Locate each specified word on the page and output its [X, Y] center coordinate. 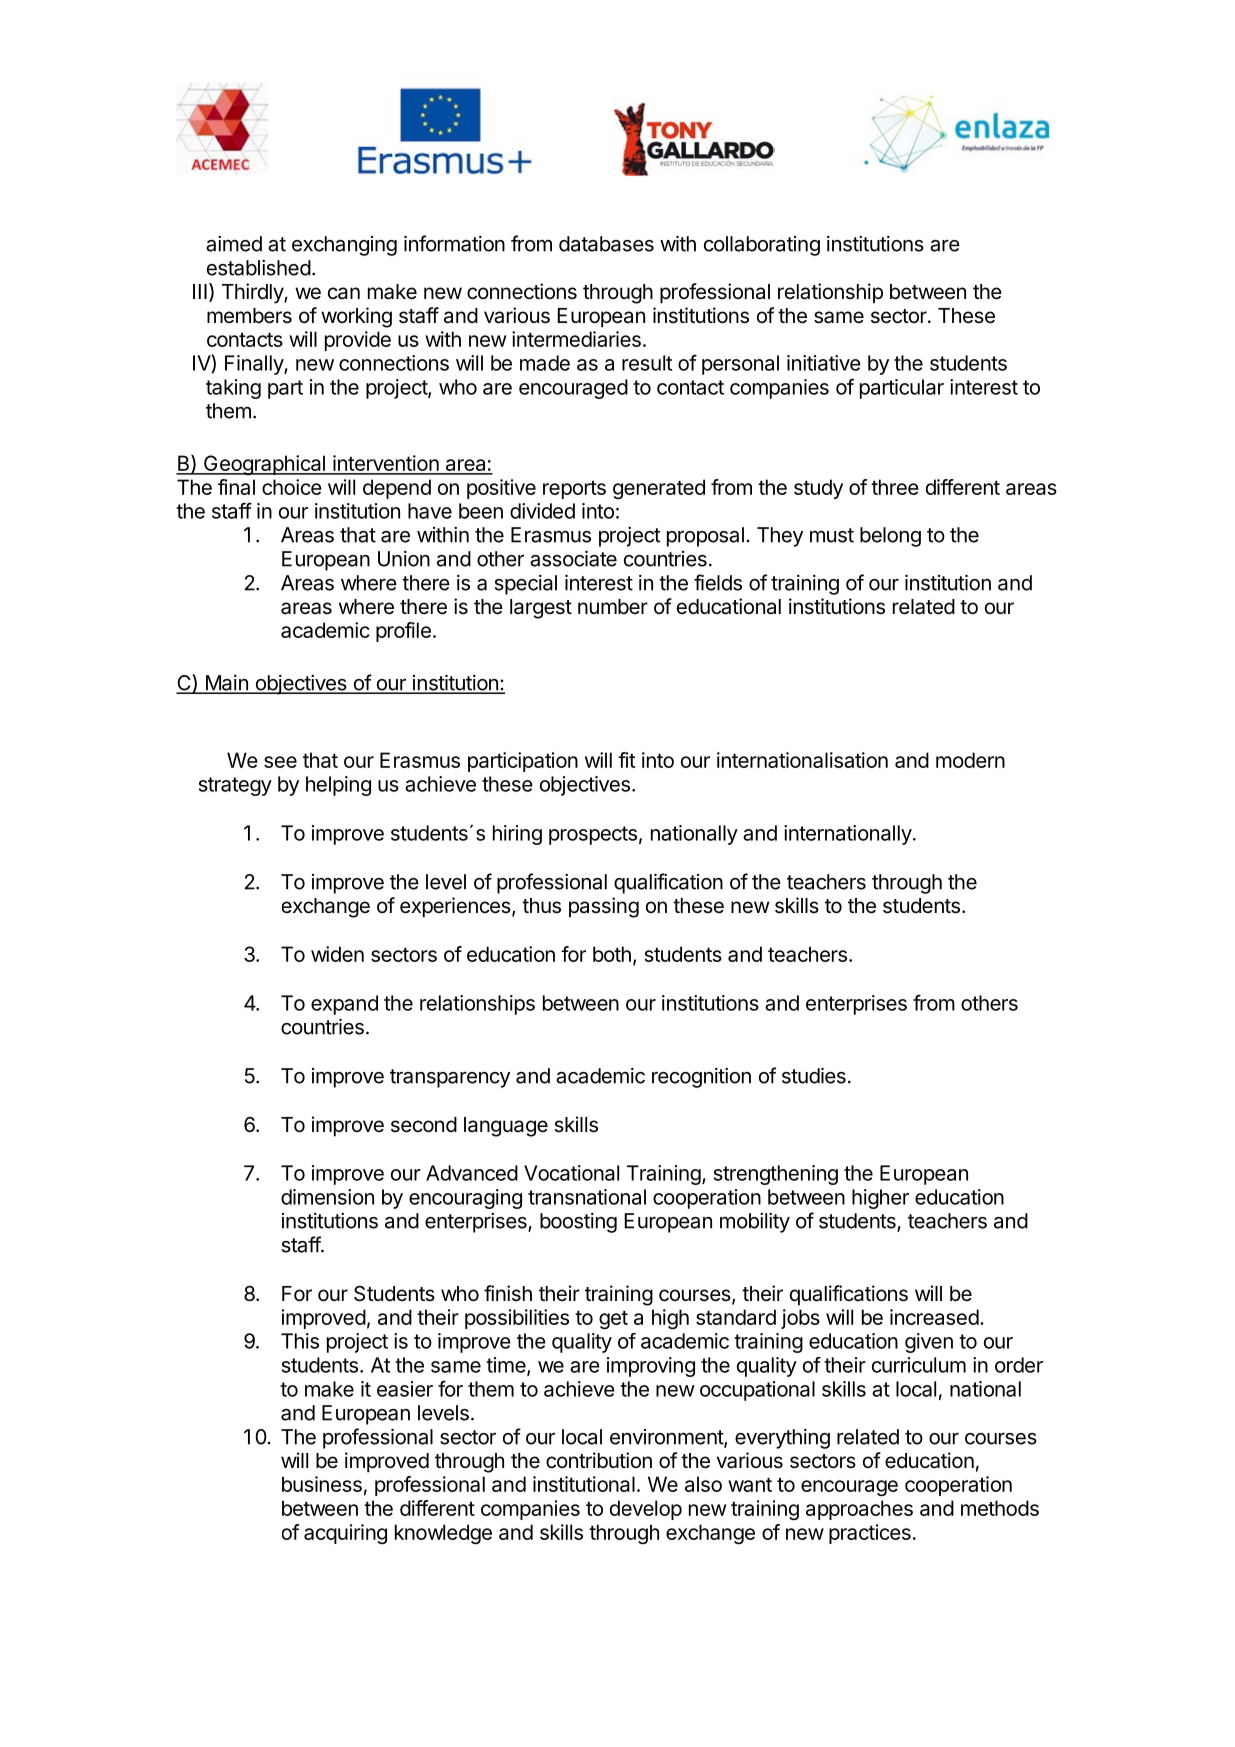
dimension [327, 1197]
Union [404, 559]
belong [890, 537]
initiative [824, 363]
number [613, 607]
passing [604, 907]
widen [337, 954]
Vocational [571, 1173]
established [259, 268]
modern [970, 760]
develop [646, 1510]
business [322, 1484]
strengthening [776, 1175]
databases [606, 244]
